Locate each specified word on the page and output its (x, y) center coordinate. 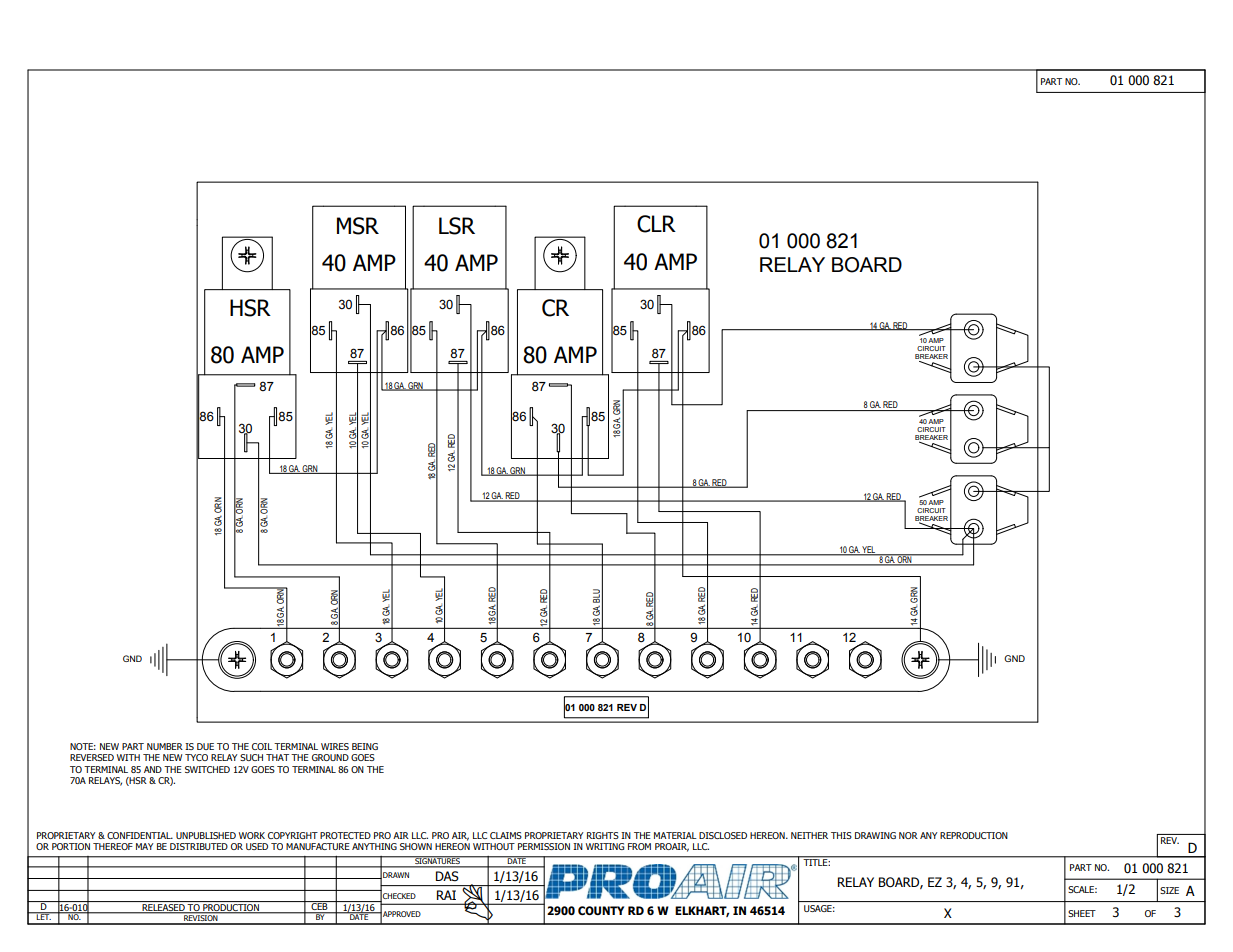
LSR (457, 226)
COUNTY (601, 910)
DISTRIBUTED (199, 846)
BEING (365, 746)
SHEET (1082, 913)
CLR (656, 224)
